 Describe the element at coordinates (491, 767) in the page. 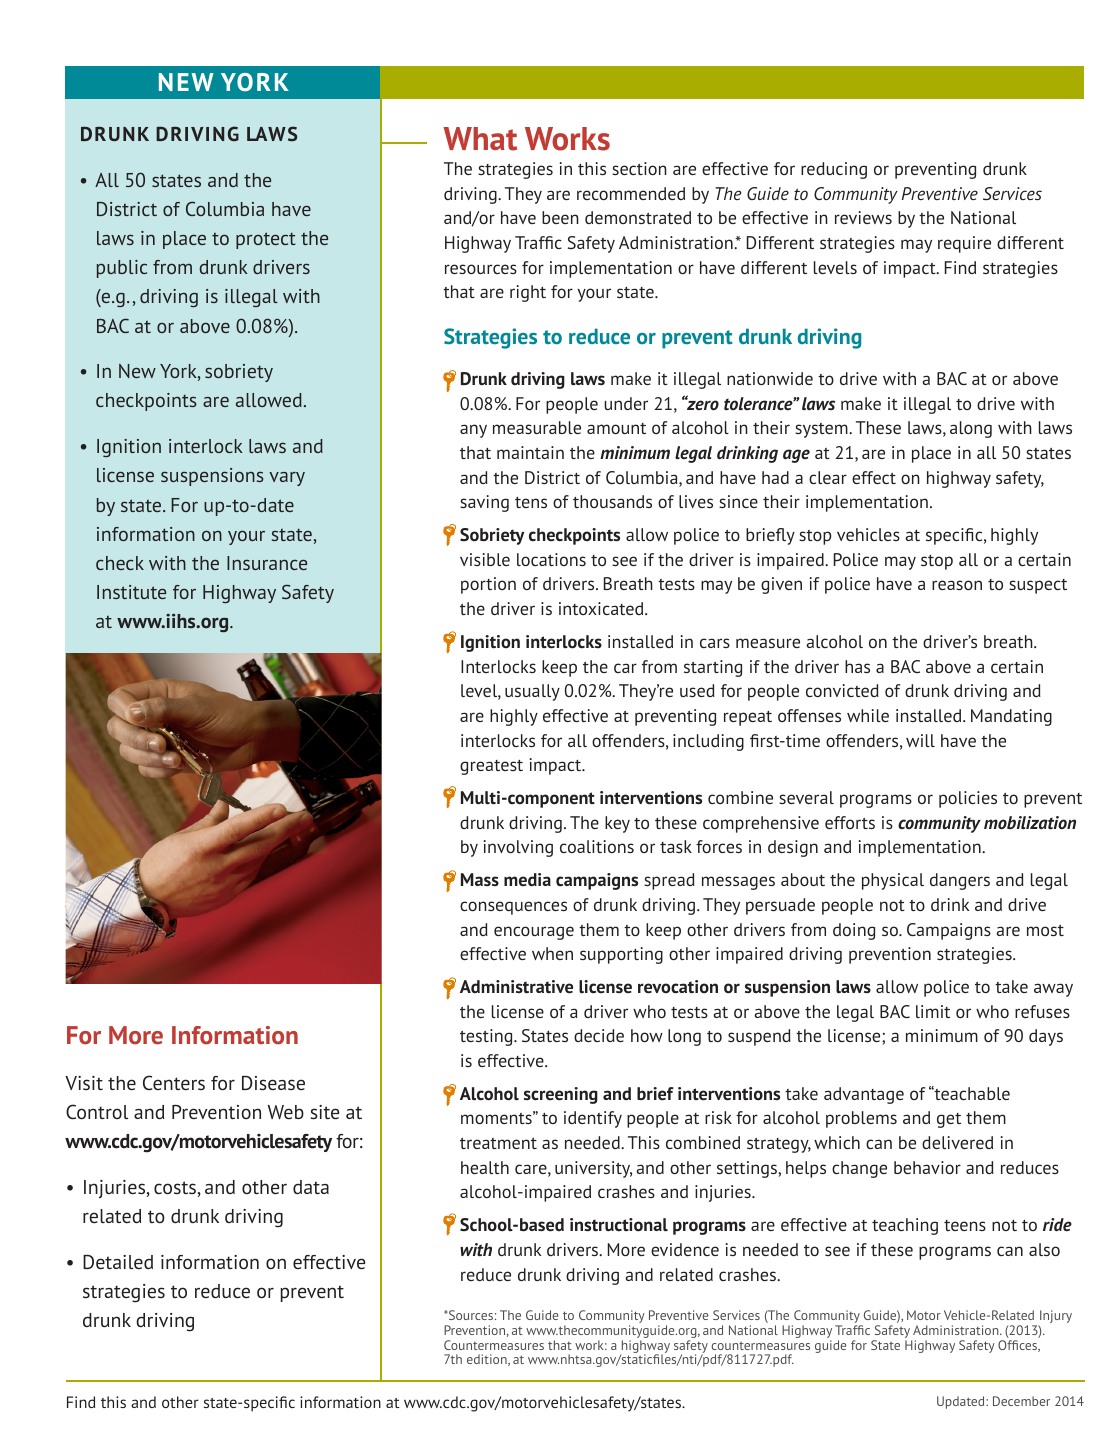

I see `greatest` at that location.
